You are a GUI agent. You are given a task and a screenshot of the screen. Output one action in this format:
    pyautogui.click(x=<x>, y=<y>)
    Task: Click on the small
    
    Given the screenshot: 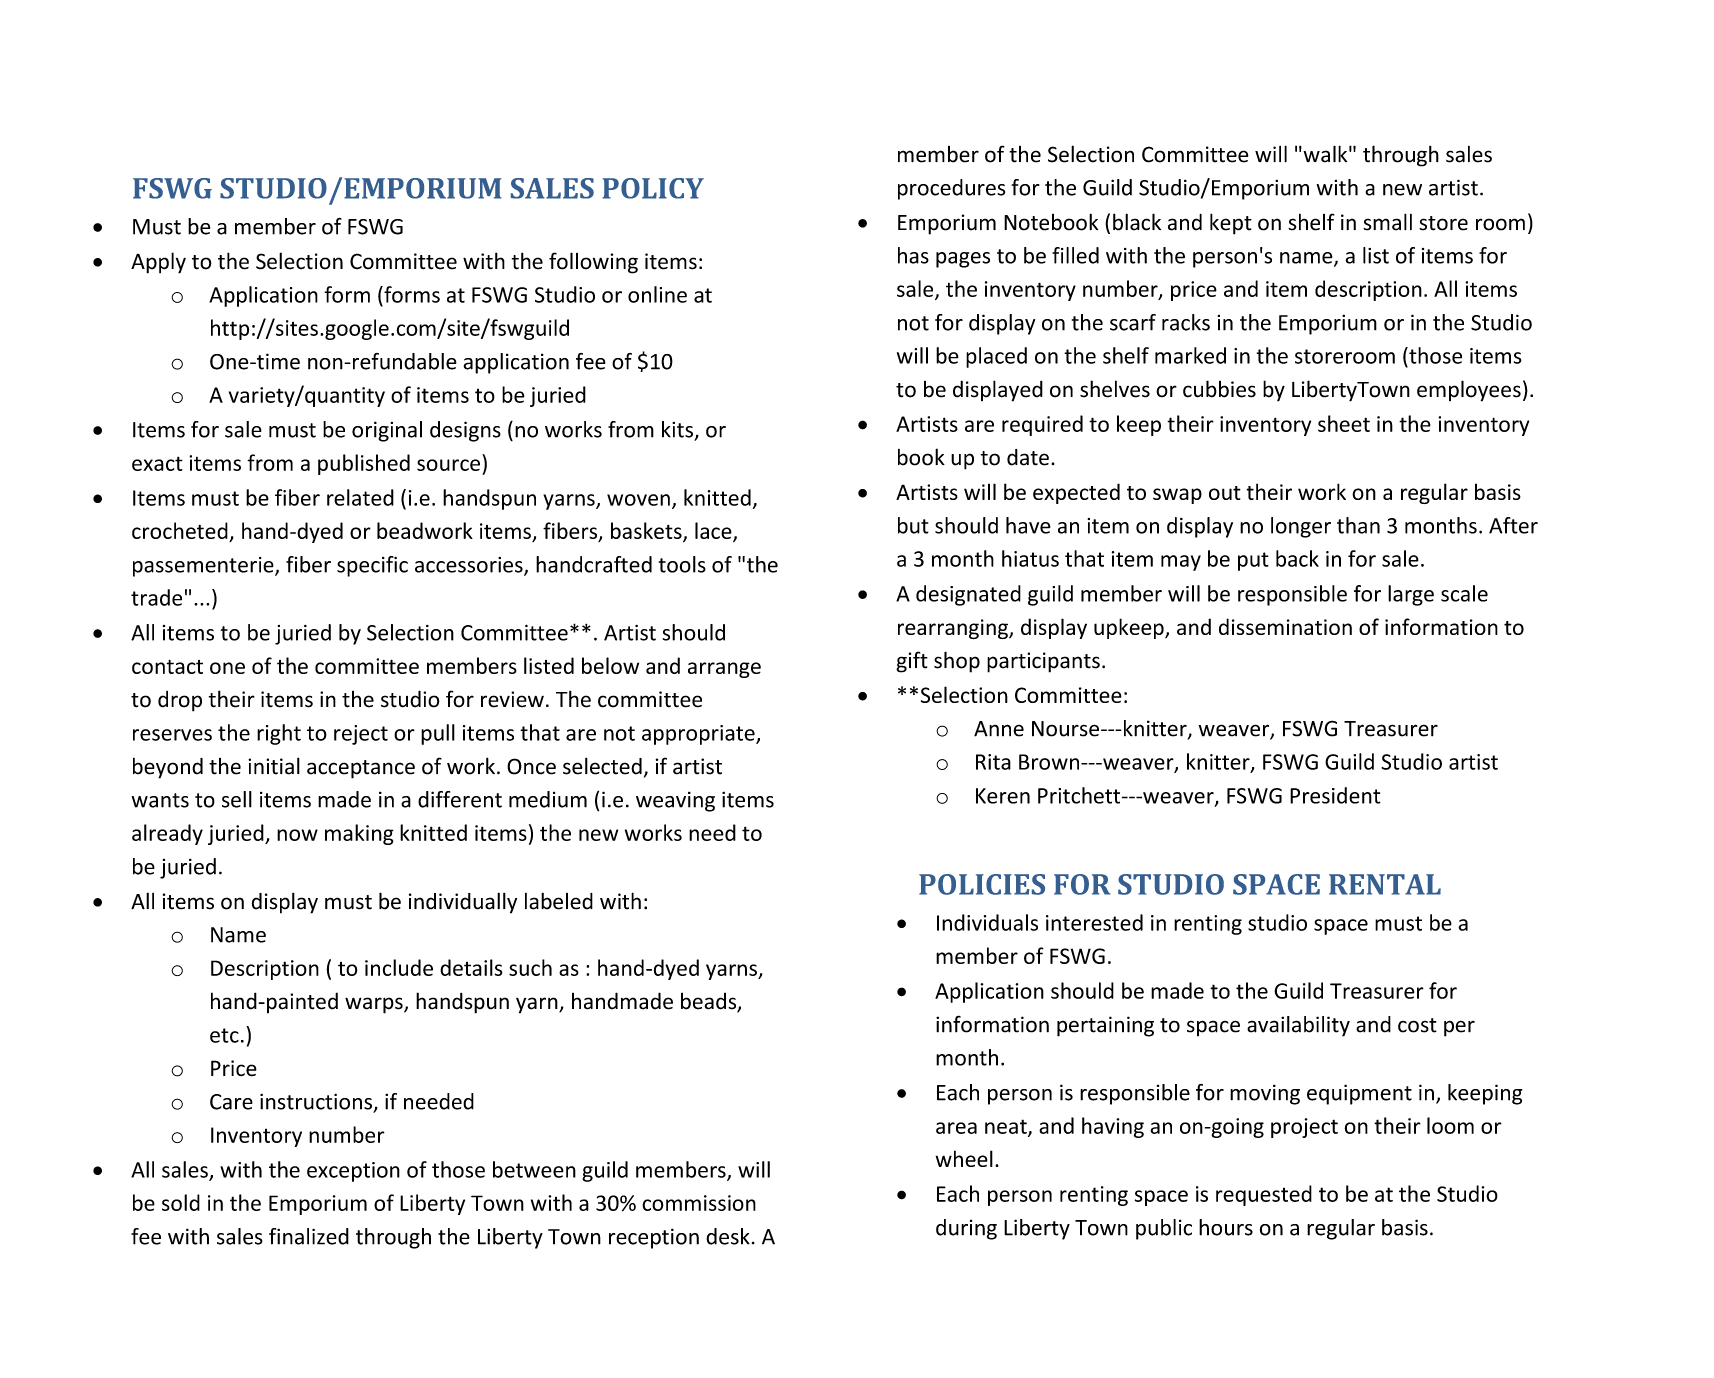 What is the action you would take?
    pyautogui.click(x=1387, y=222)
